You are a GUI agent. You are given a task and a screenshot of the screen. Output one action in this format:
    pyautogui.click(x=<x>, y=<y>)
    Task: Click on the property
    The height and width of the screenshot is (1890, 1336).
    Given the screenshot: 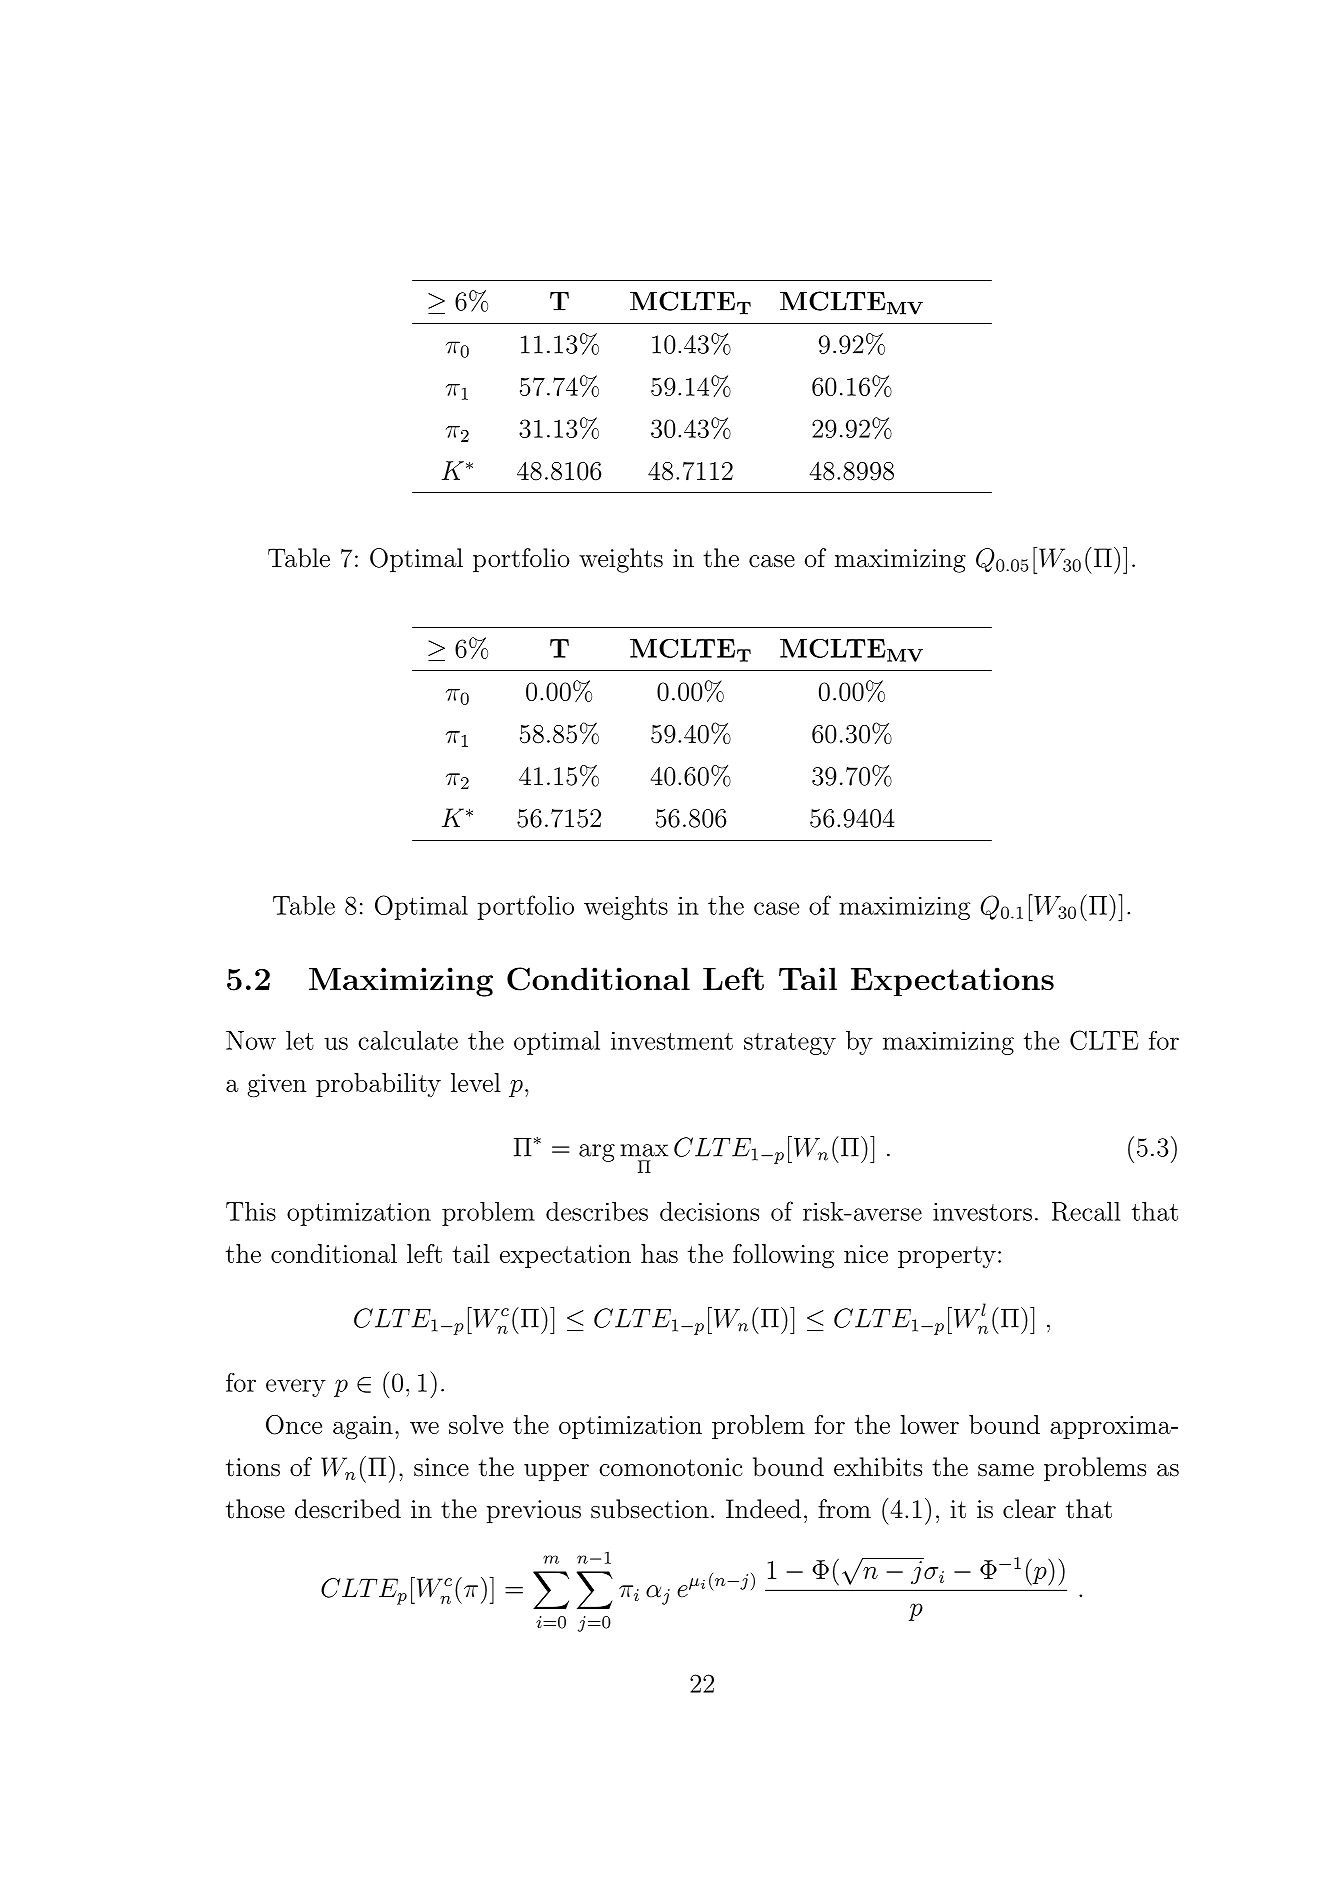 What is the action you would take?
    pyautogui.click(x=947, y=1257)
